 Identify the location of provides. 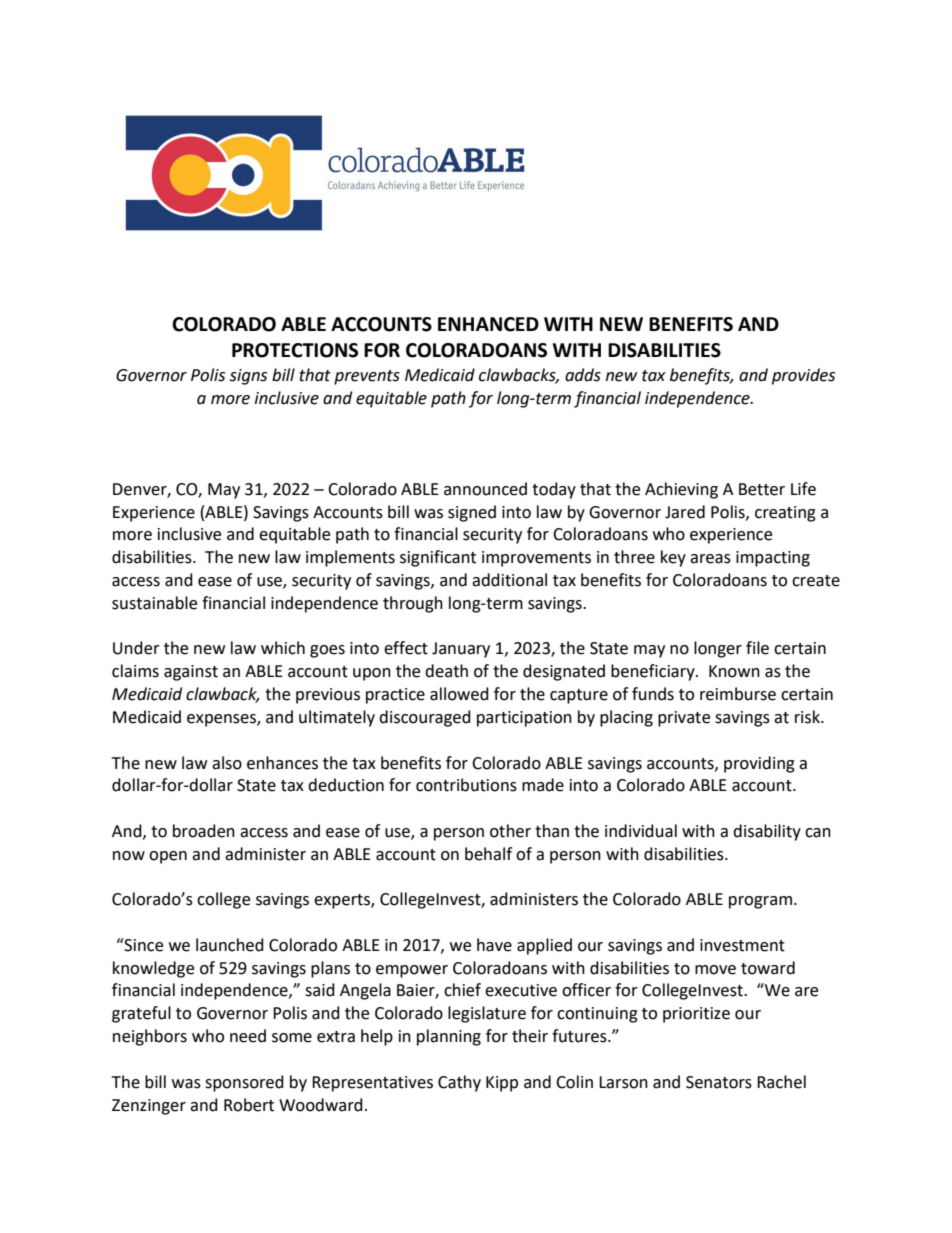
(803, 376).
